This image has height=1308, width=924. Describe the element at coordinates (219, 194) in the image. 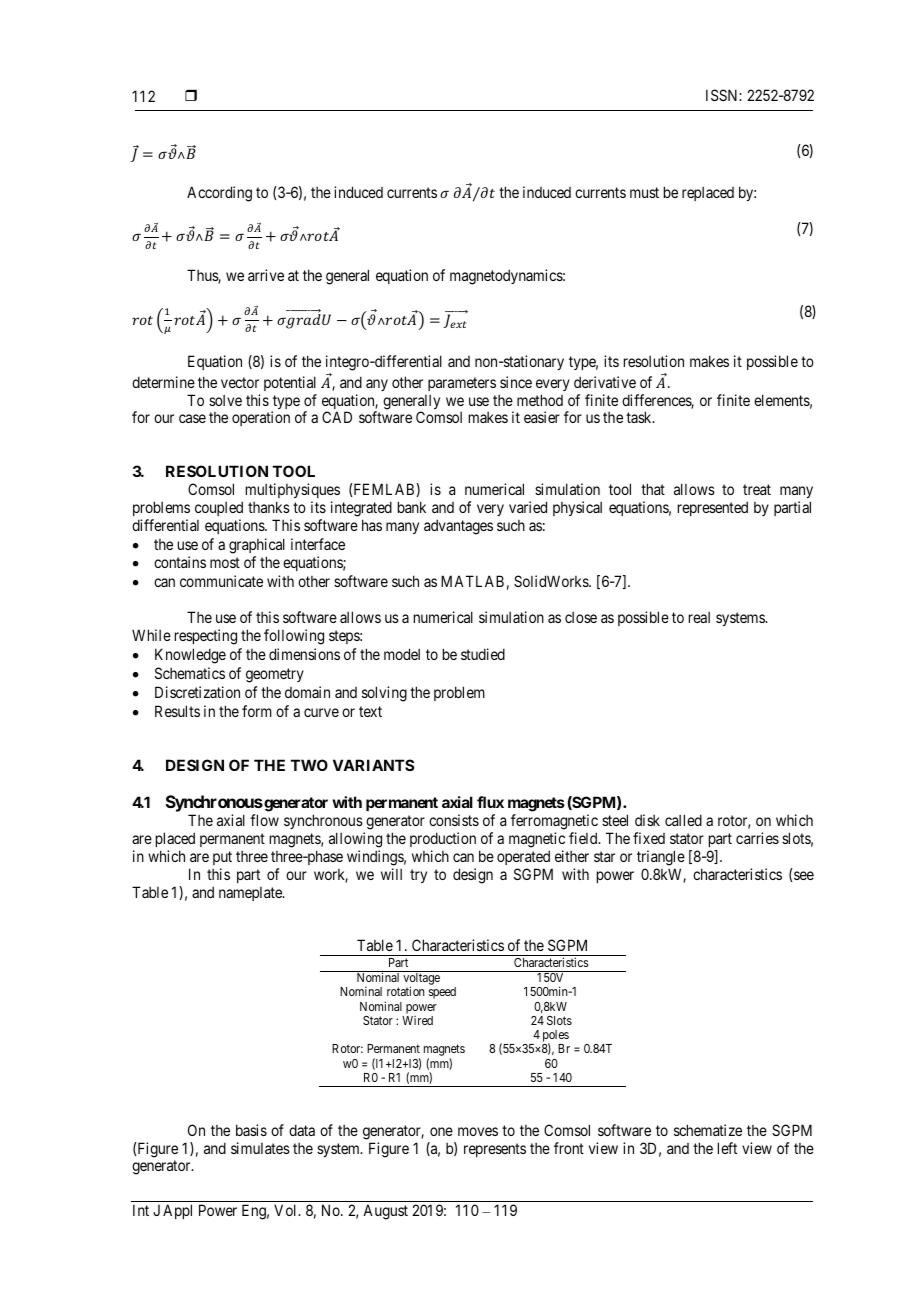

I see `According` at that location.
